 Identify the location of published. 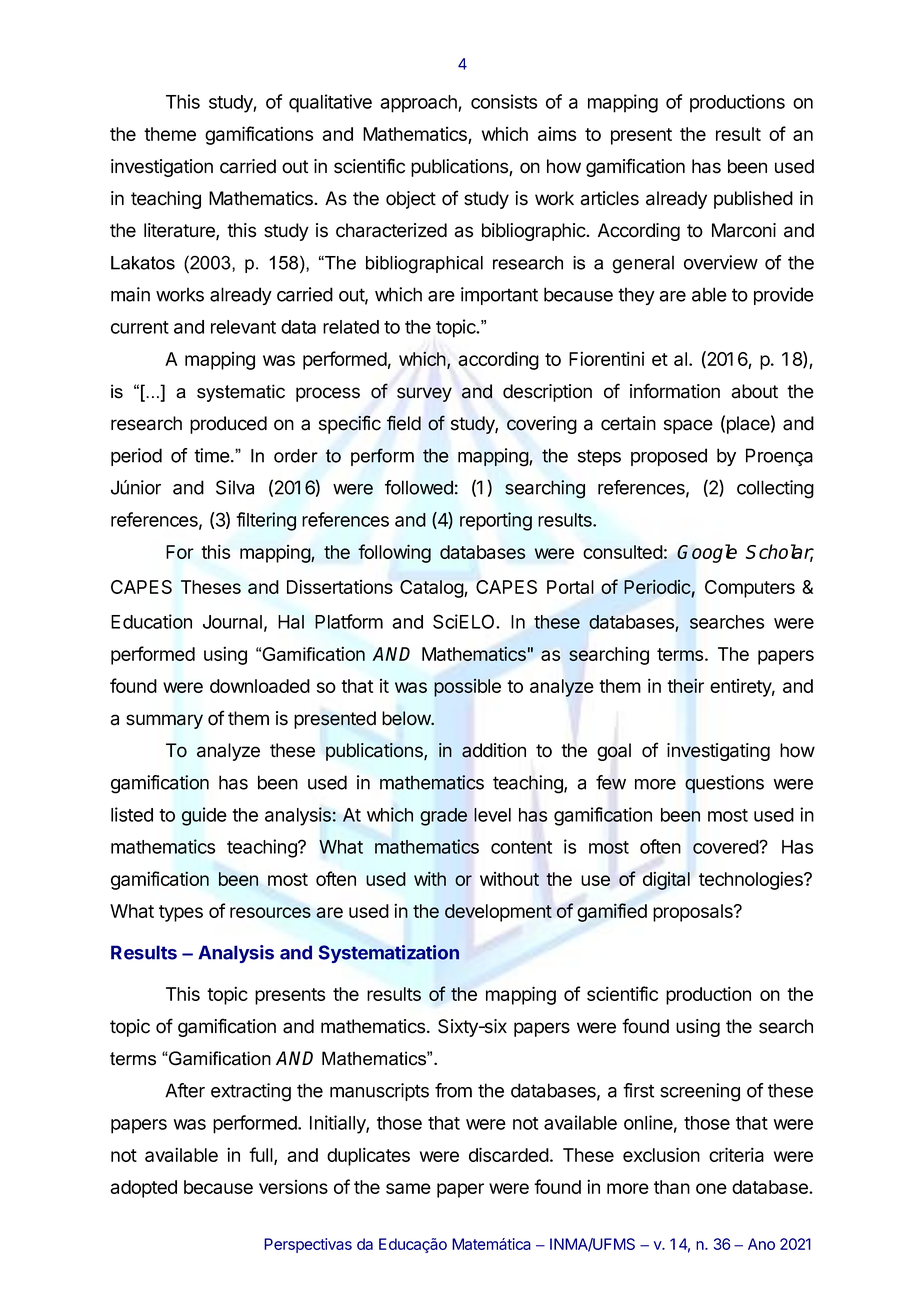
(753, 200).
